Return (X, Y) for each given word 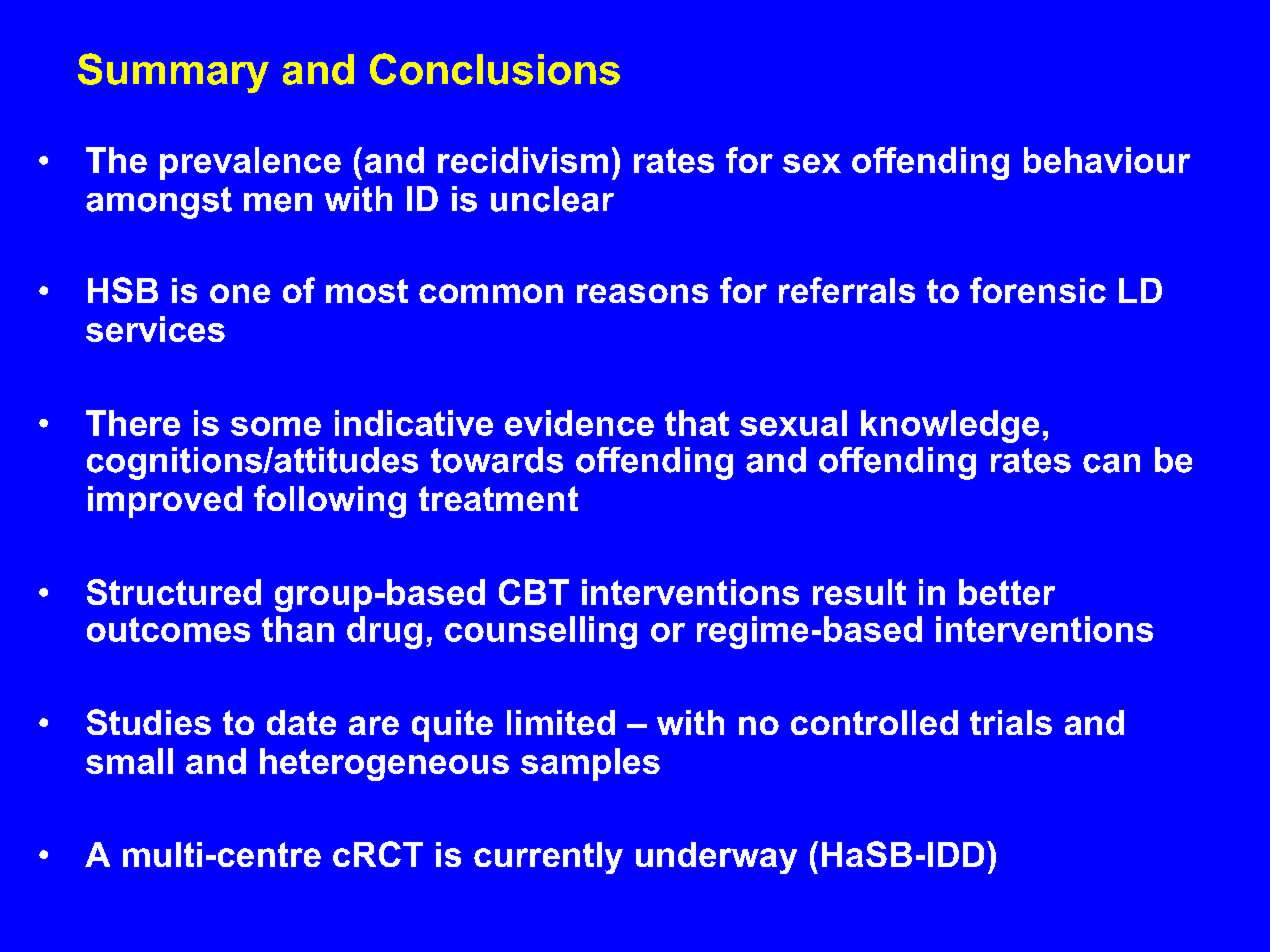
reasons (642, 293)
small (129, 761)
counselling (541, 632)
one (240, 293)
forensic (1038, 290)
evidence (579, 423)
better (1007, 592)
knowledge (950, 426)
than (298, 629)
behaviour (1107, 160)
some (276, 426)
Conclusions (495, 69)
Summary (173, 73)
